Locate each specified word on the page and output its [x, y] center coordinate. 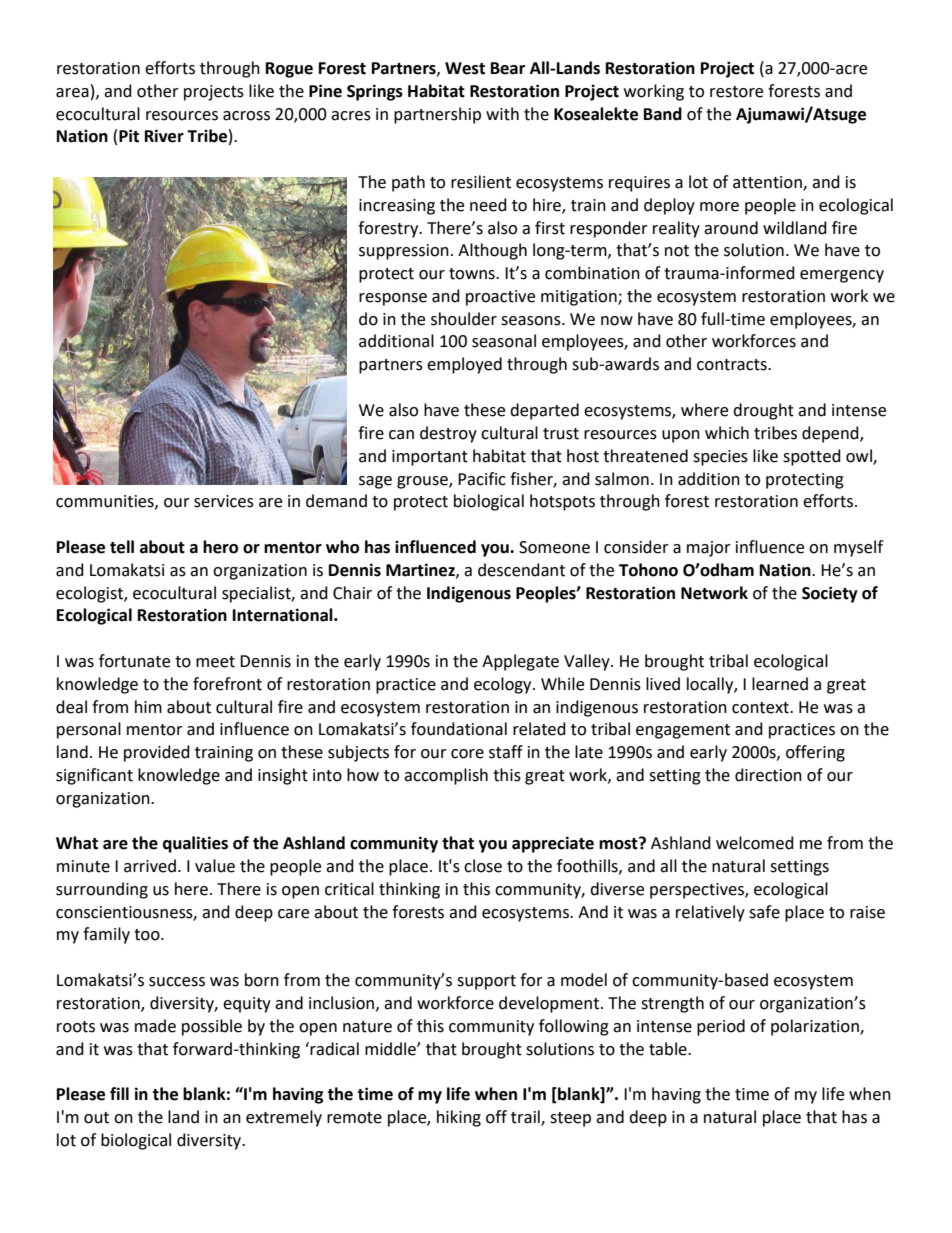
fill [119, 1093]
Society [830, 594]
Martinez [421, 570]
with [502, 114]
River [164, 136]
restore [736, 92]
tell [122, 547]
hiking [459, 1118]
